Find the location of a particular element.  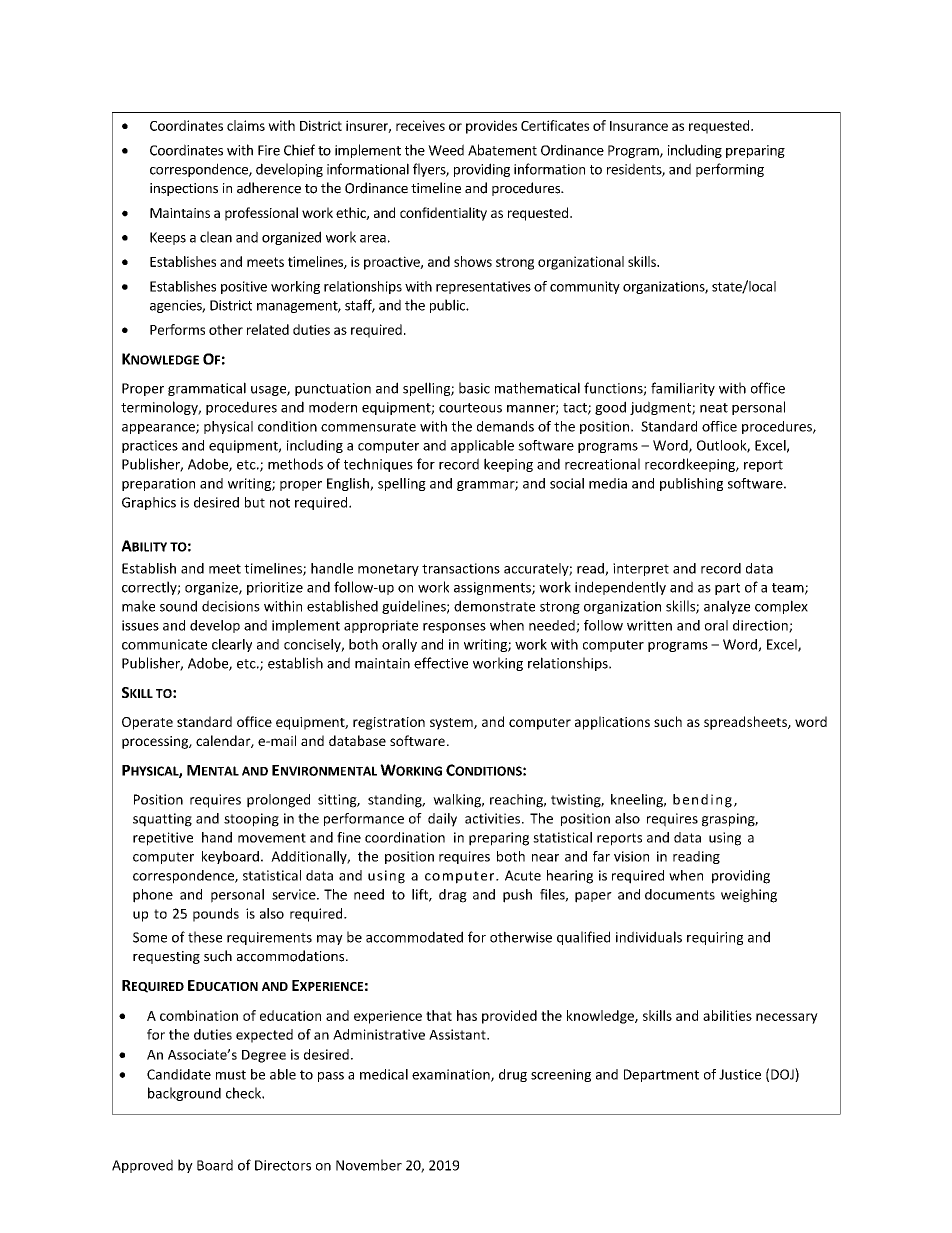

requiring is located at coordinates (715, 938).
